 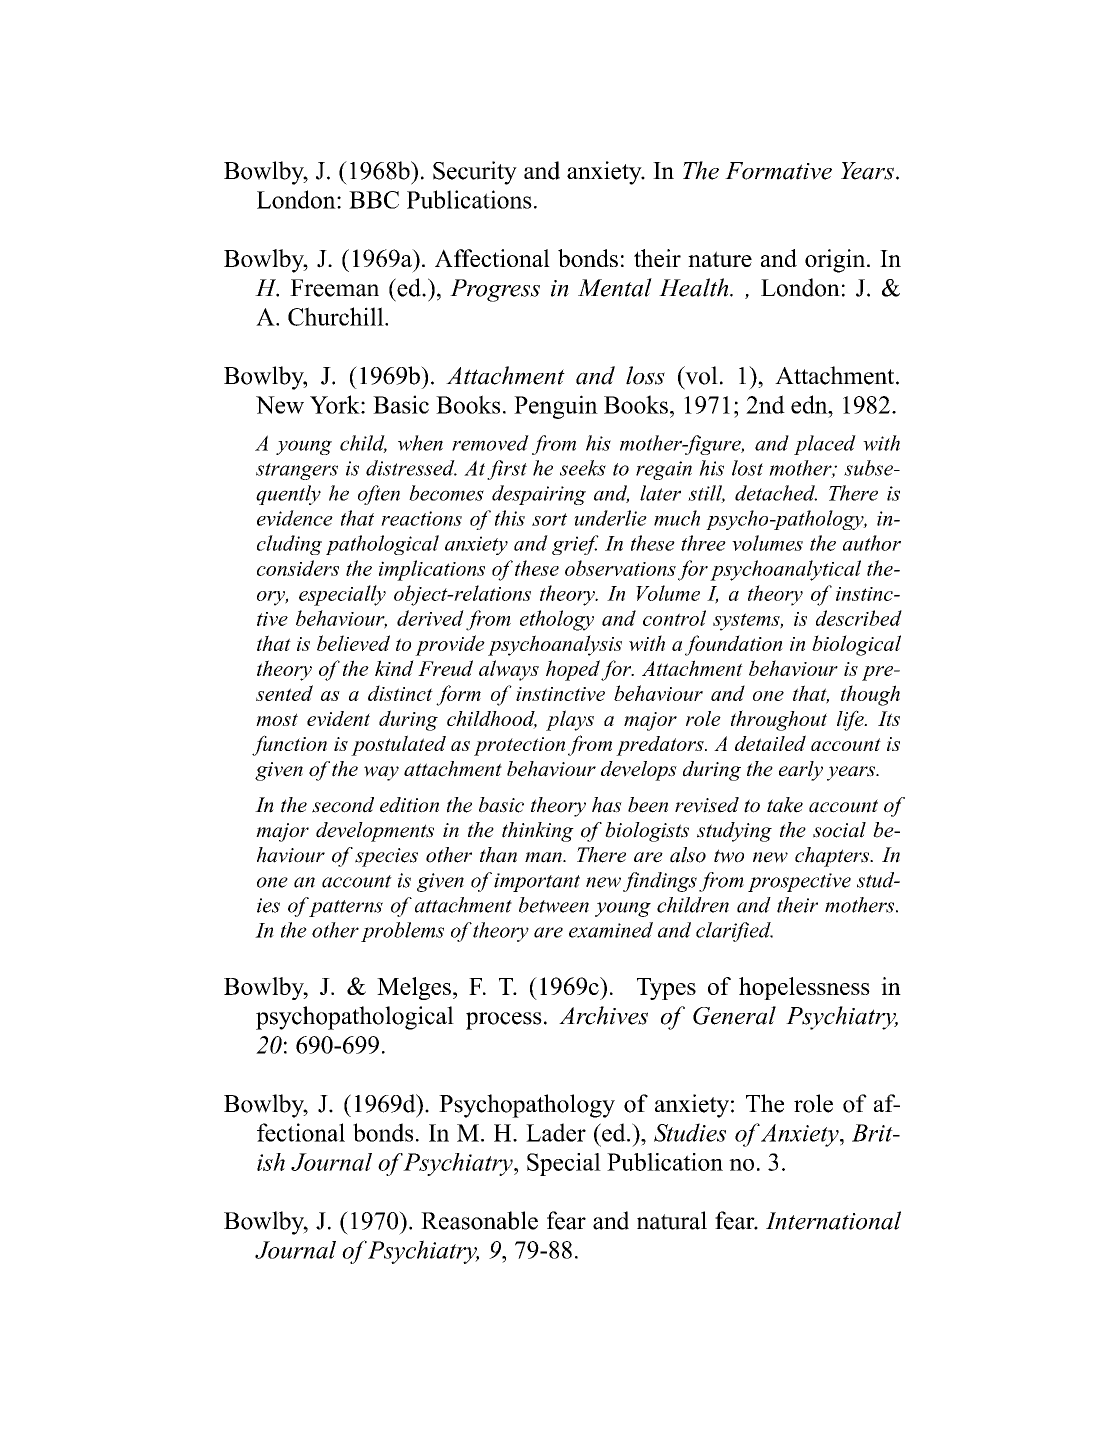 What do you see at coordinates (374, 200) in the screenshot?
I see `BBC` at bounding box center [374, 200].
